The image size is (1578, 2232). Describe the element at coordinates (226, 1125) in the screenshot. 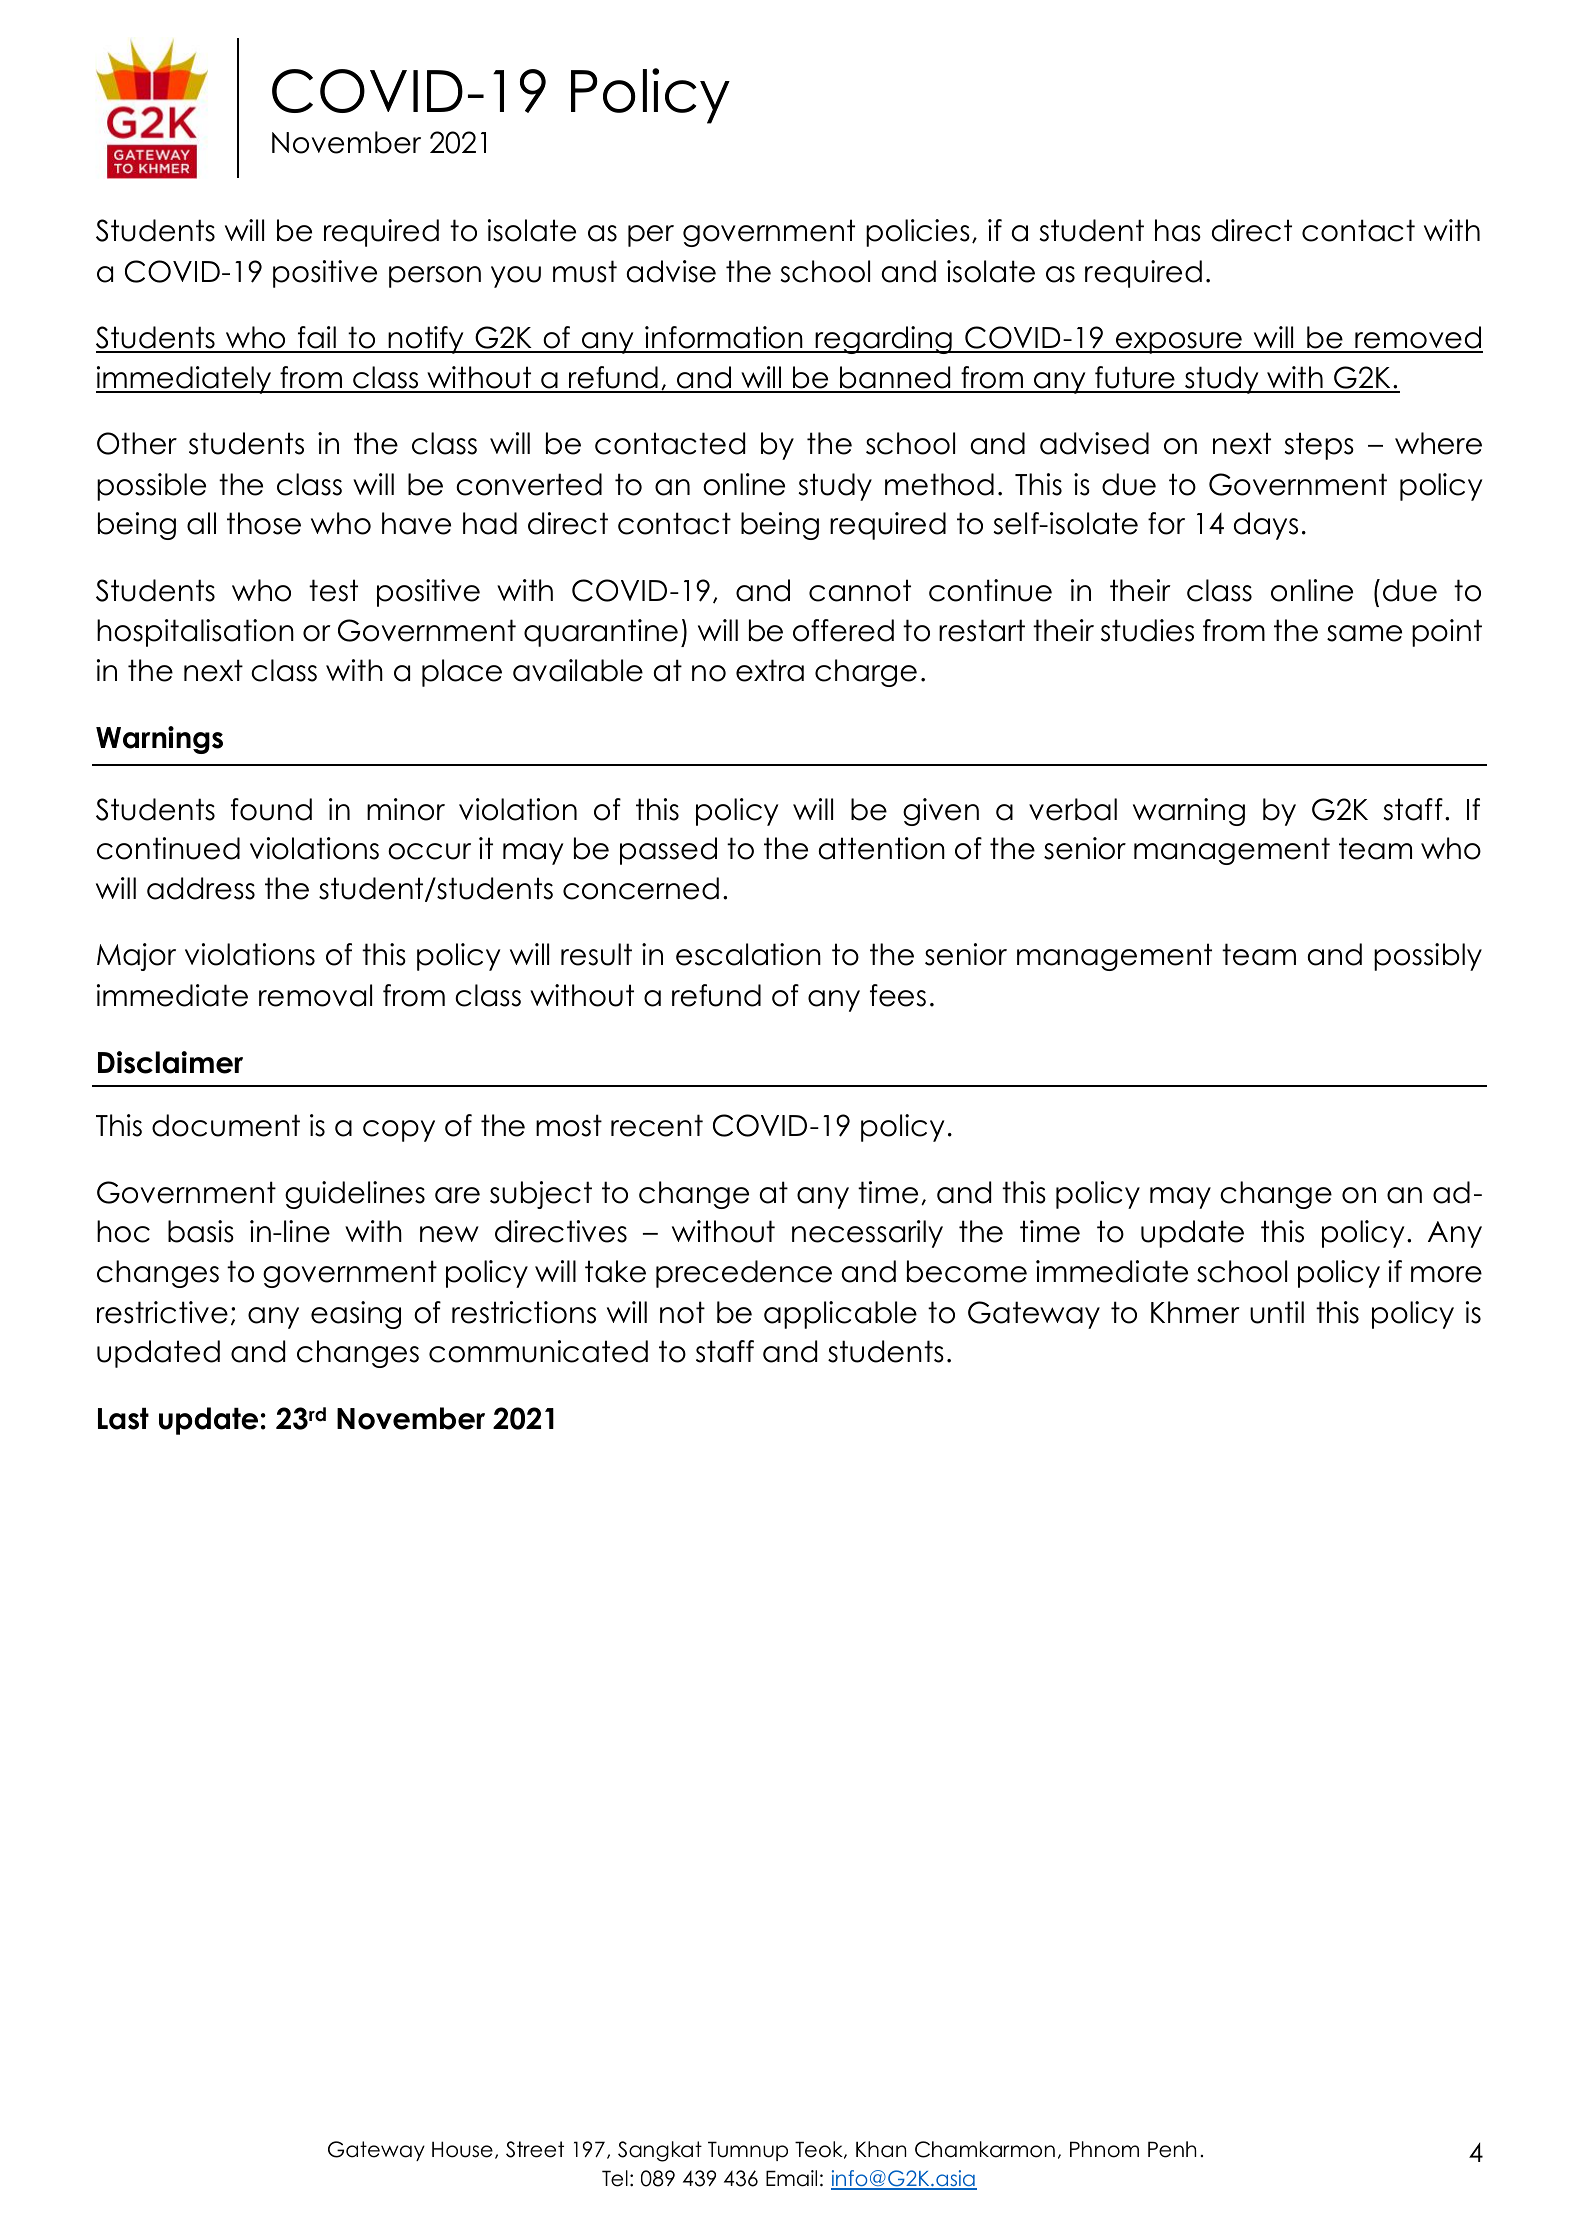

I see `document` at that location.
